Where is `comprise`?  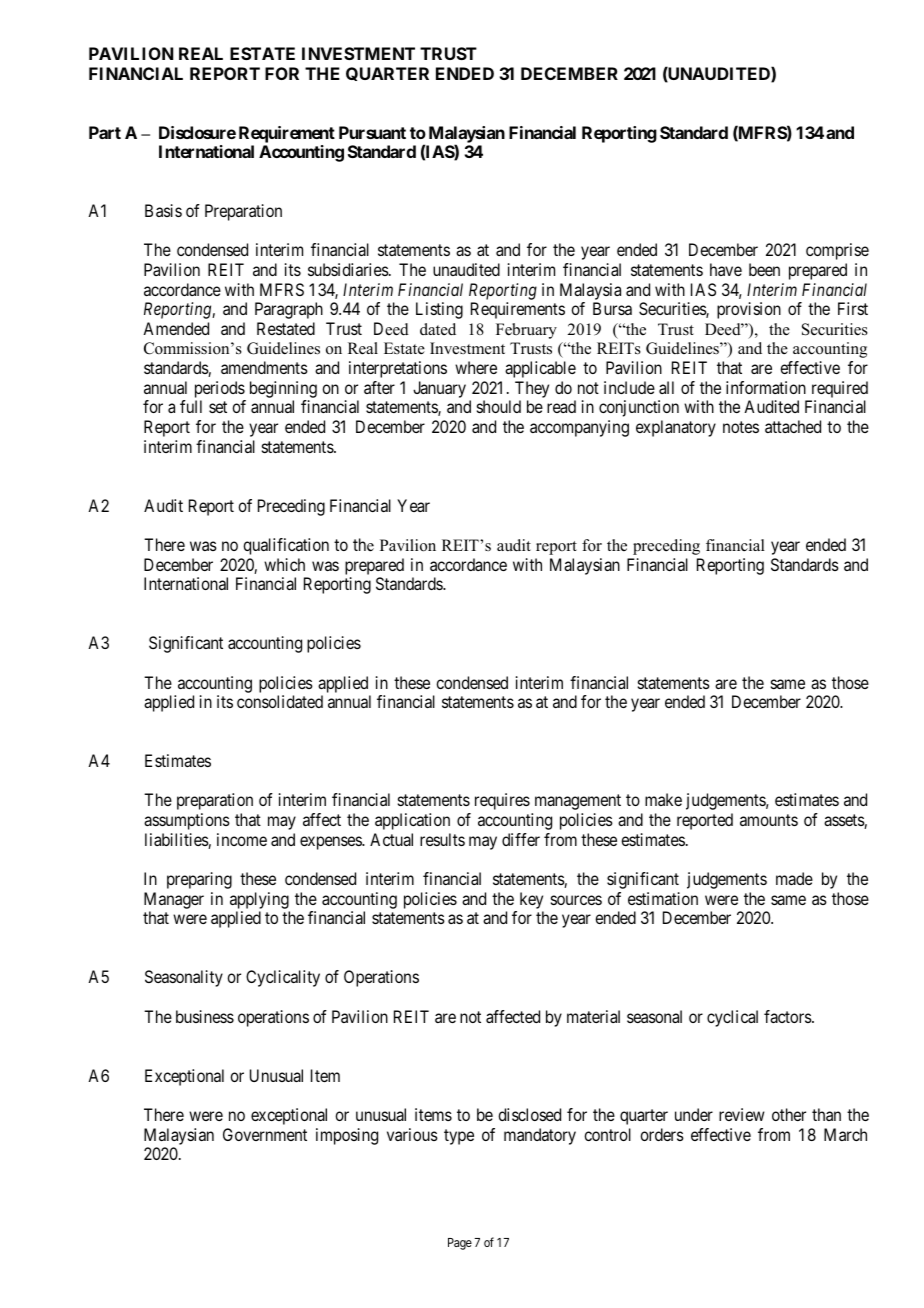
comprise is located at coordinates (837, 251).
